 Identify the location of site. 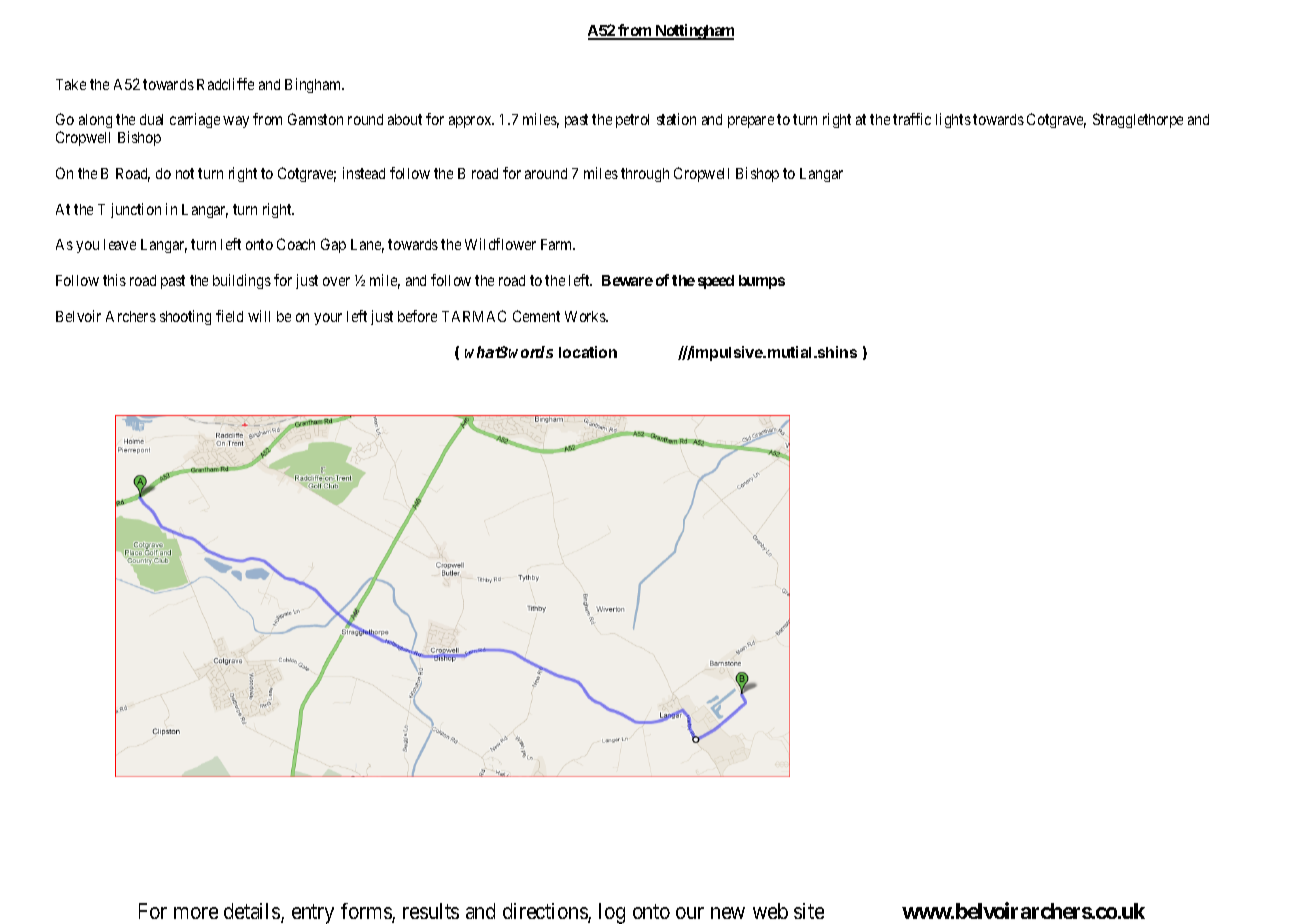
(809, 911).
